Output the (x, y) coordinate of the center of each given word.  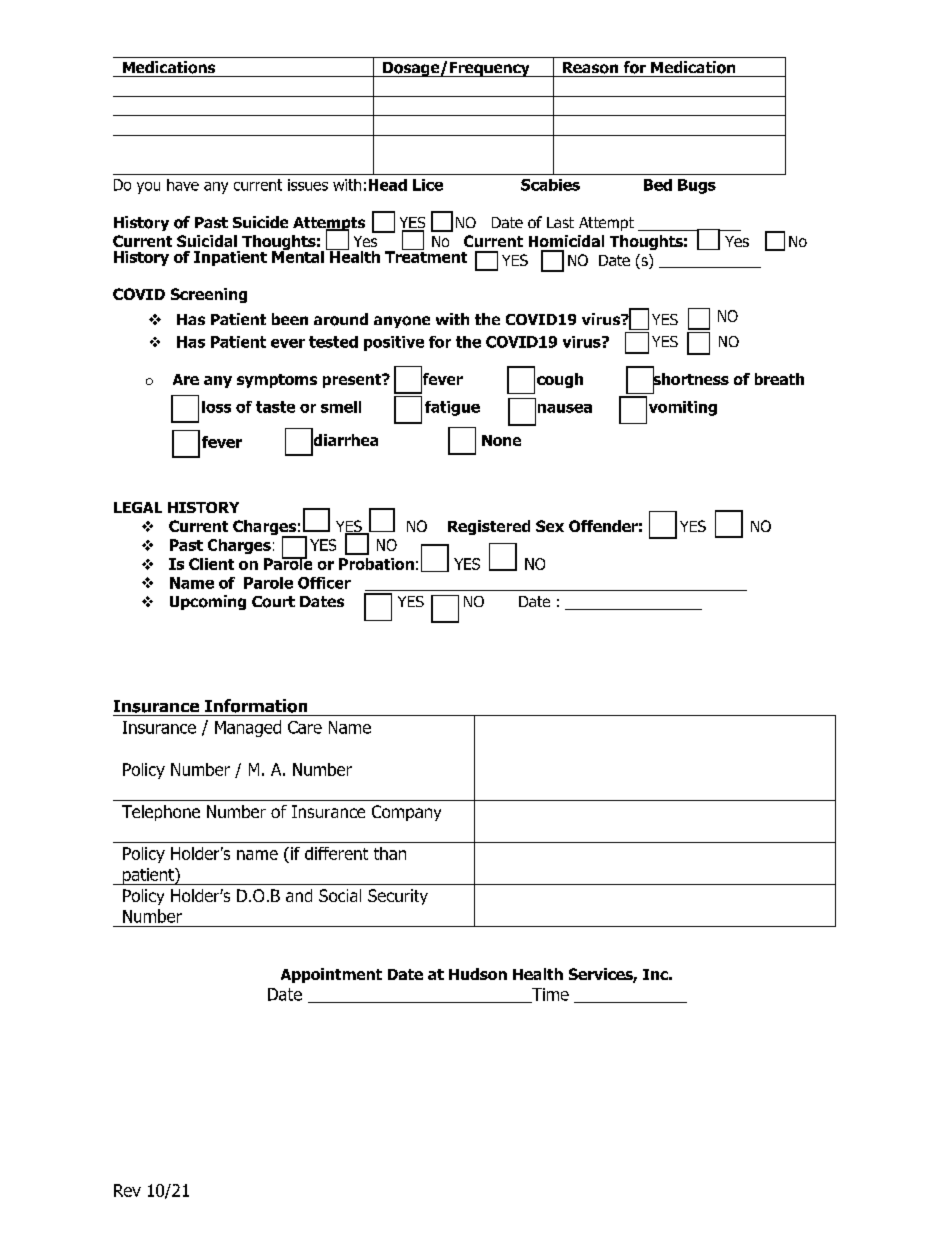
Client (211, 564)
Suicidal (207, 241)
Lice (428, 185)
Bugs (697, 186)
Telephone (161, 813)
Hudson (478, 974)
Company (406, 813)
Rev (127, 1190)
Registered (489, 527)
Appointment (331, 975)
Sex (550, 526)
